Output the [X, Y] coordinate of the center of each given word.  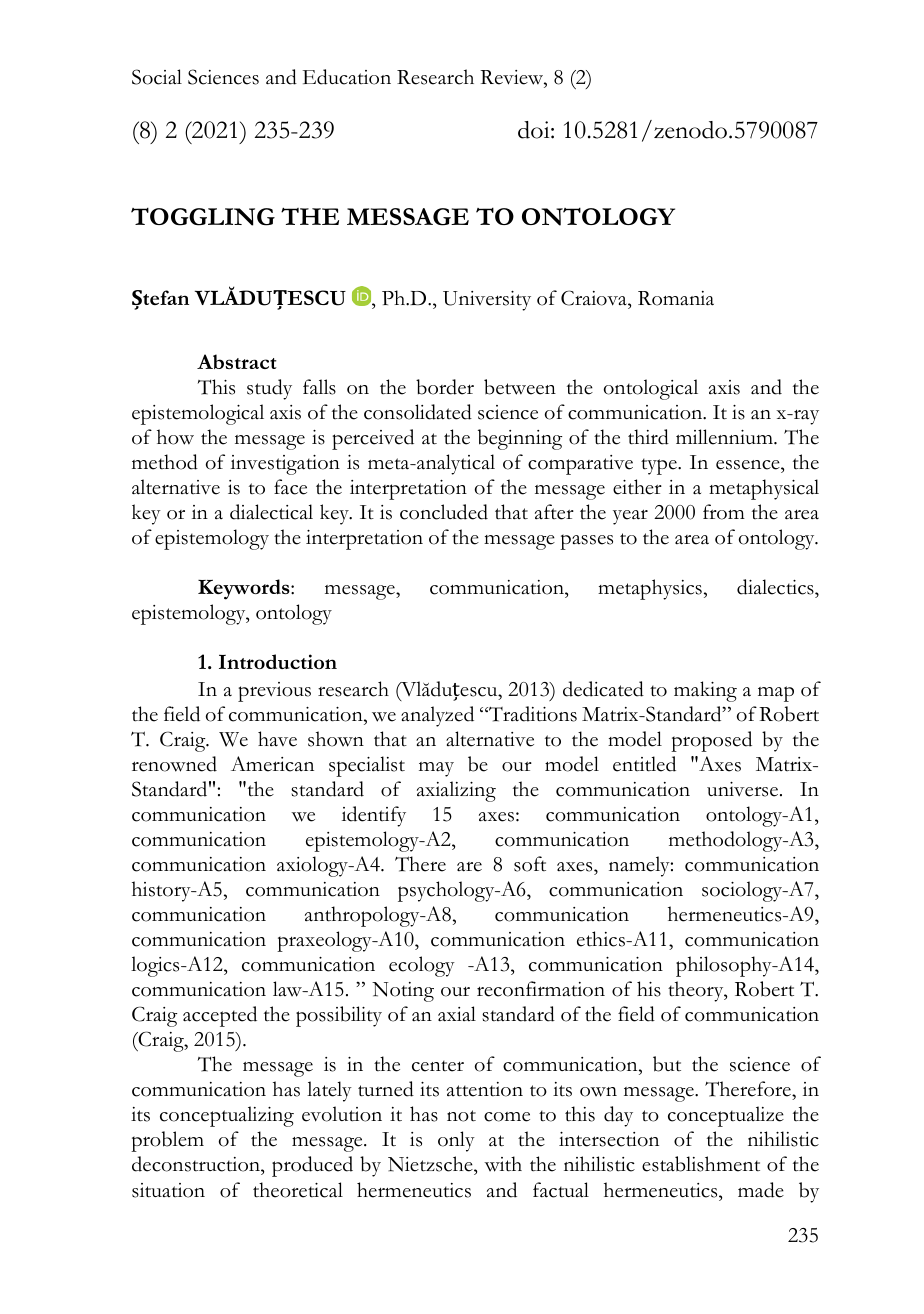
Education [347, 77]
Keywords [245, 589]
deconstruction [197, 1165]
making [705, 691]
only [456, 1141]
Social [157, 77]
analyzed [437, 716]
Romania [676, 298]
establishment [701, 1164]
